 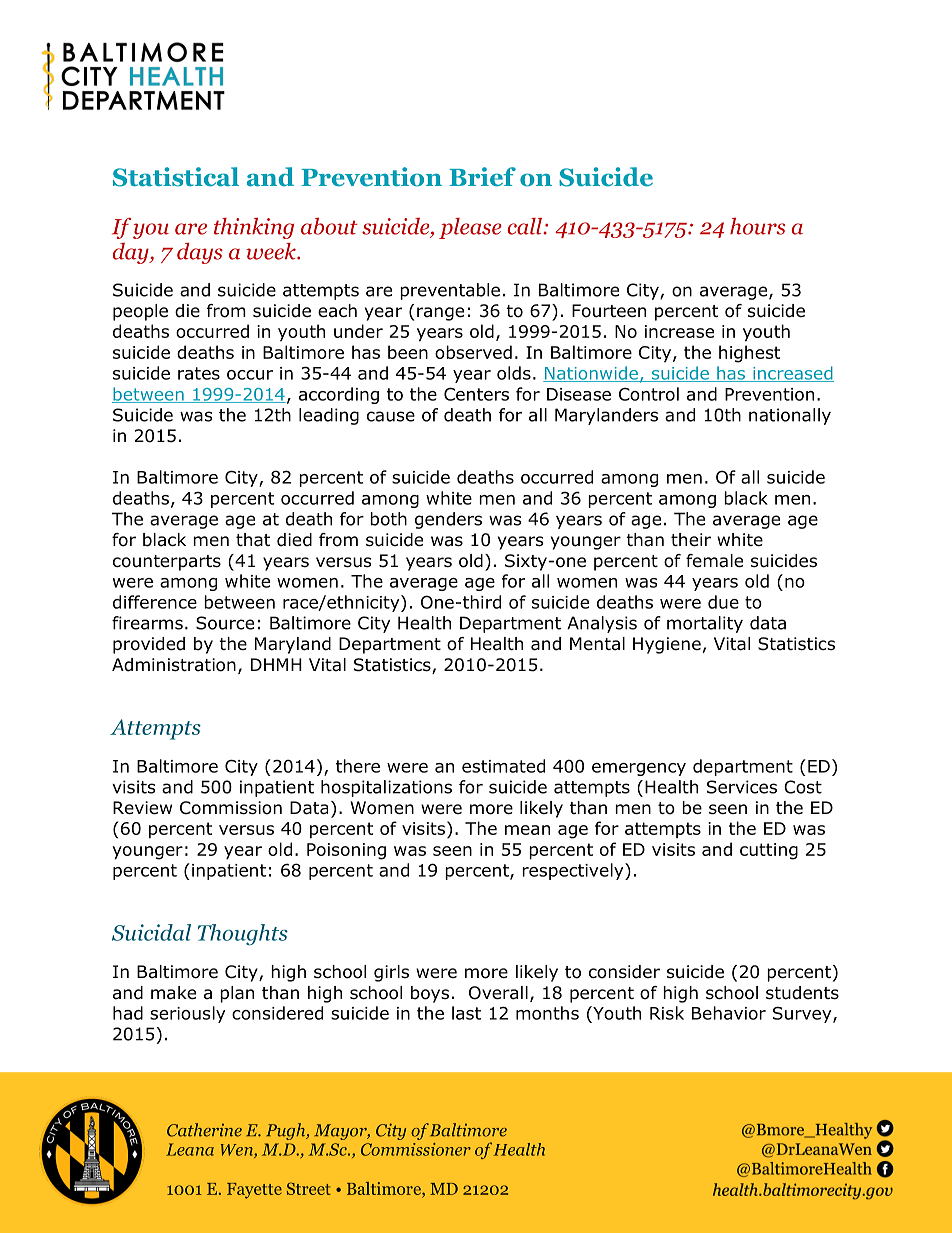 I want to click on Statistical, so click(x=176, y=177).
